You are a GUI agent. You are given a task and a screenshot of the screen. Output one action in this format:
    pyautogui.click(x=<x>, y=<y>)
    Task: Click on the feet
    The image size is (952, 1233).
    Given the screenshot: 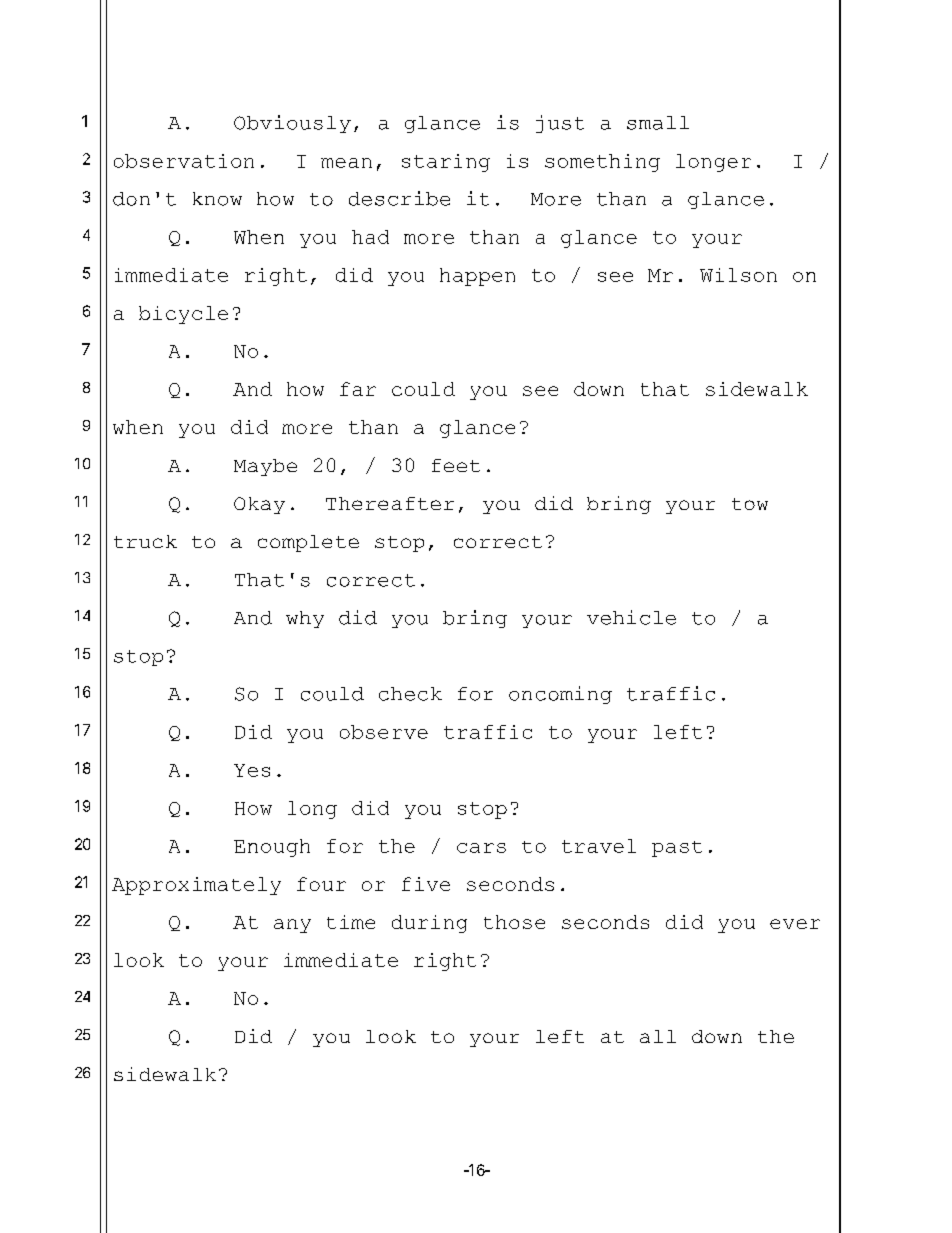 What is the action you would take?
    pyautogui.click(x=456, y=465)
